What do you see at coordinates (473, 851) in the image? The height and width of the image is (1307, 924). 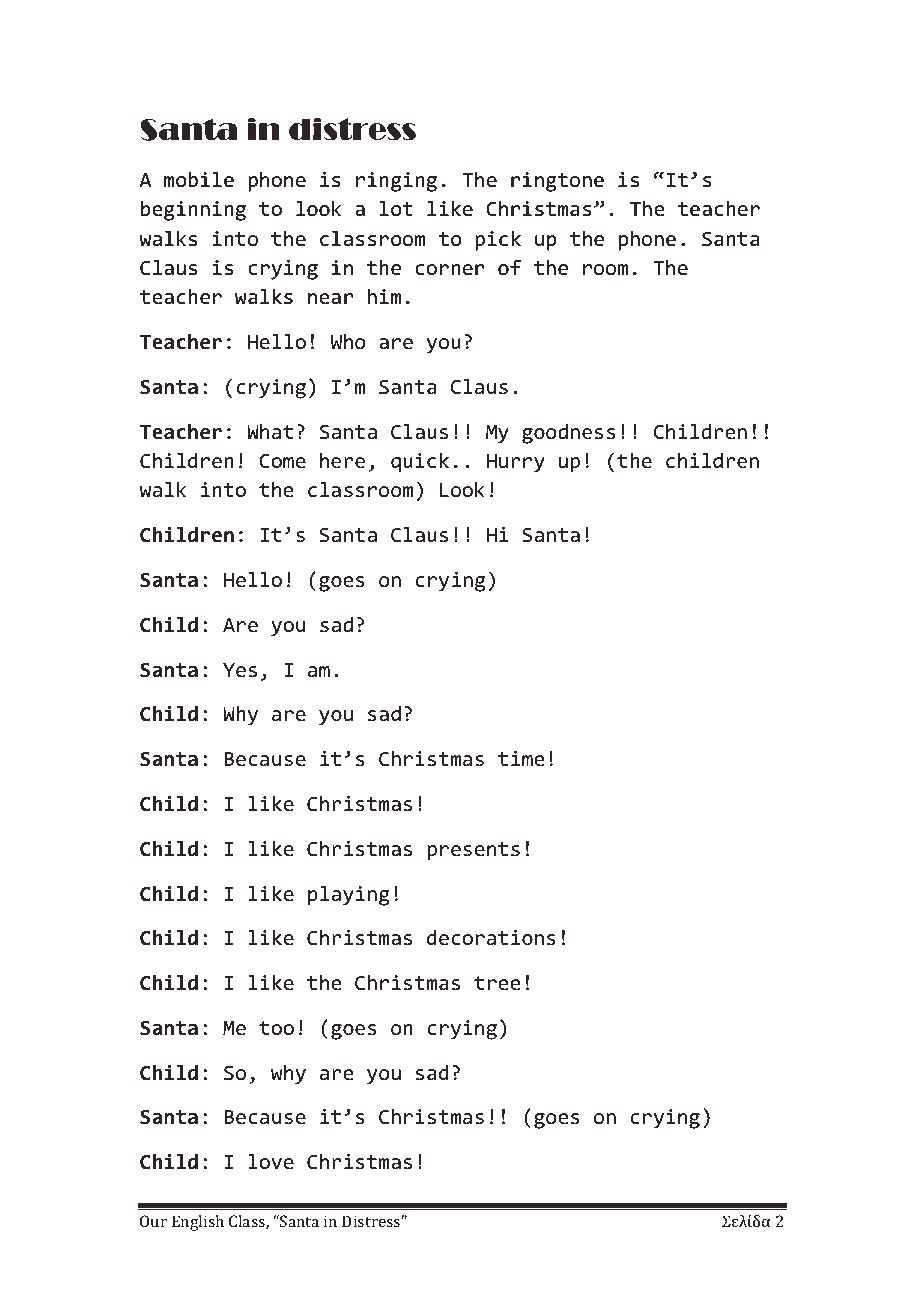 I see `presents` at bounding box center [473, 851].
